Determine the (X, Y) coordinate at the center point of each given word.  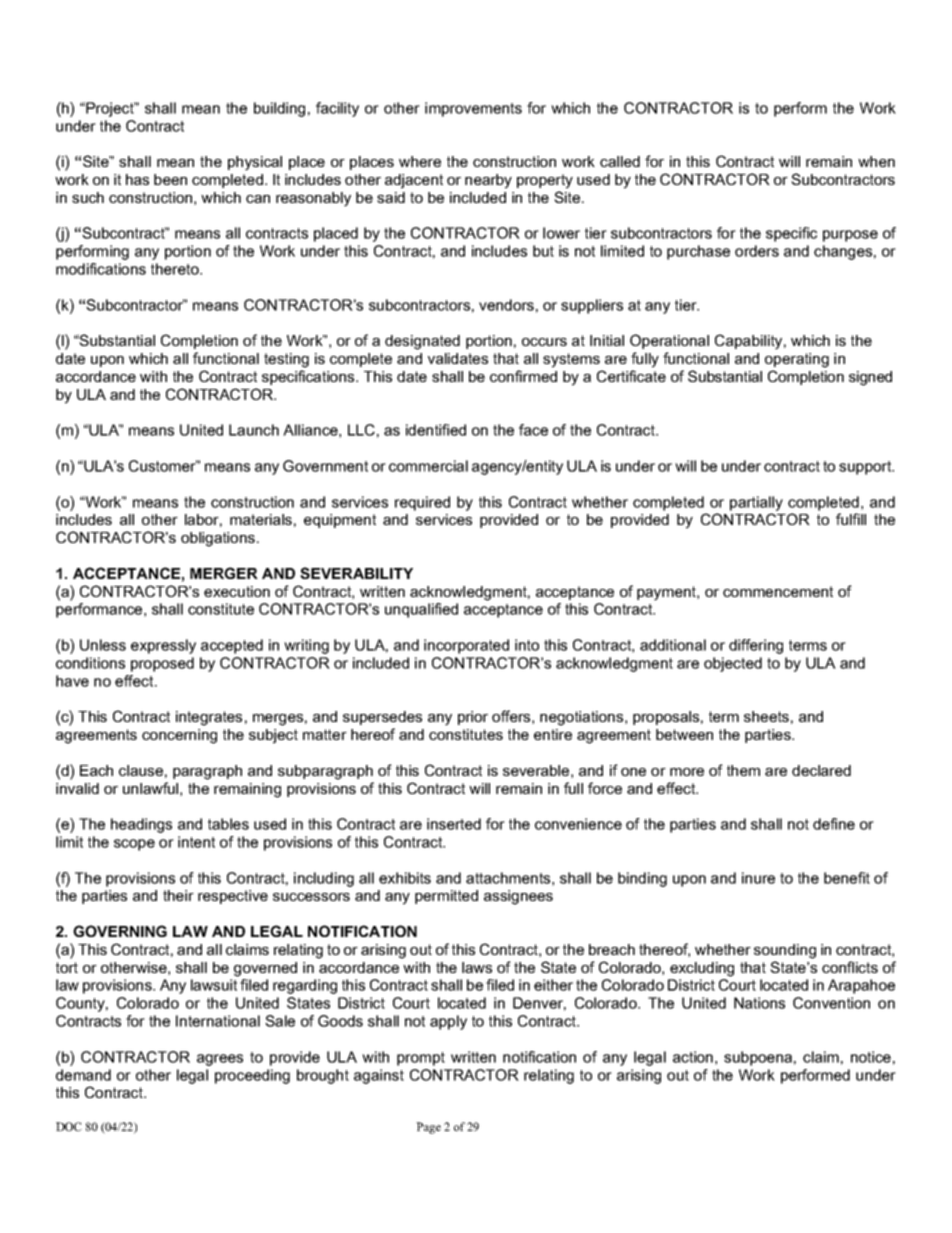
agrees (220, 1060)
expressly (163, 646)
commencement (778, 591)
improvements (473, 109)
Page (428, 1128)
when (876, 161)
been (170, 179)
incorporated (466, 646)
